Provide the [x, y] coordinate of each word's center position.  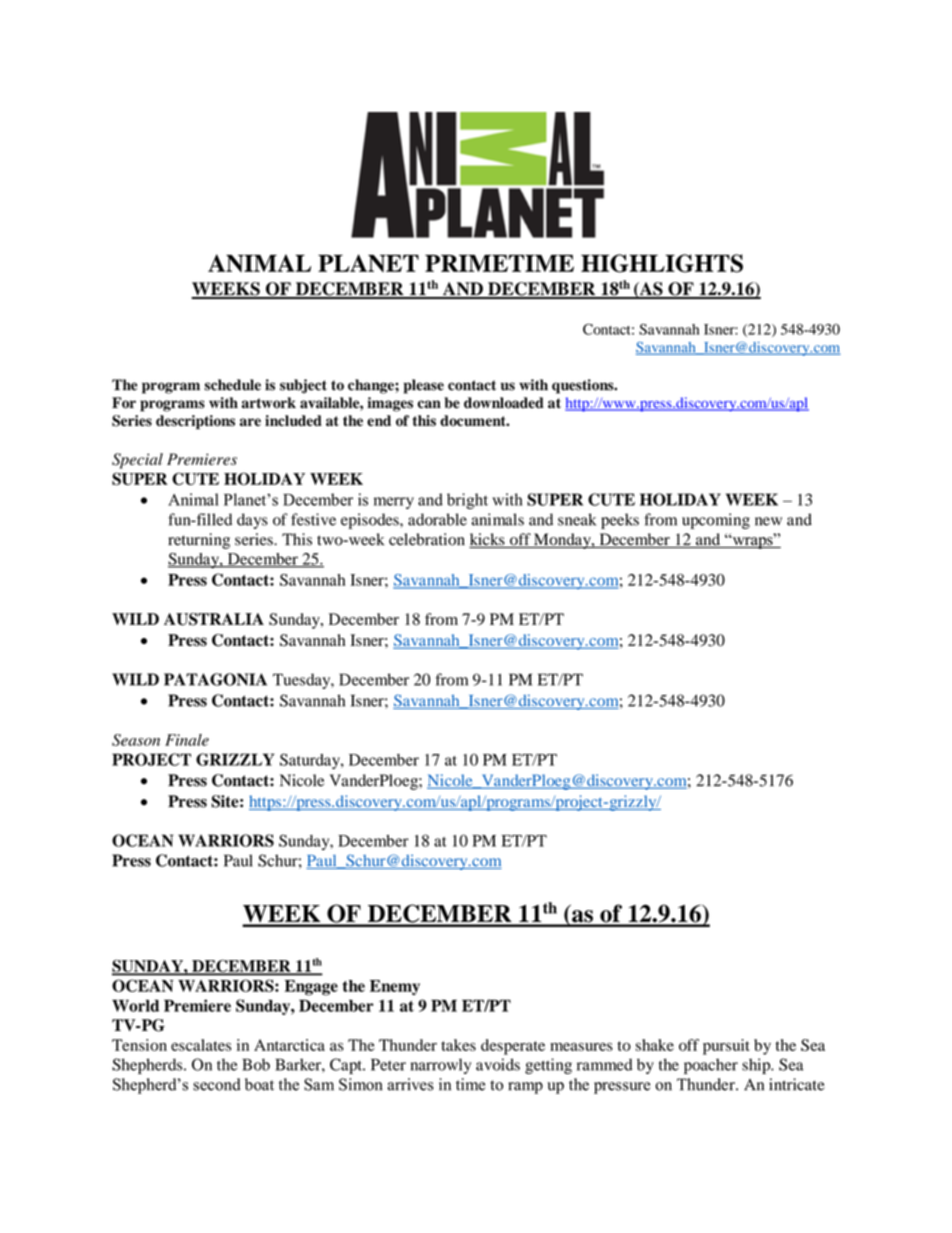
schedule [232, 385]
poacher [711, 1066]
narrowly [441, 1066]
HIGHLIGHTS [662, 263]
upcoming [716, 521]
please [423, 386]
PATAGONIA [215, 679]
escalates [201, 1045]
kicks [488, 540]
